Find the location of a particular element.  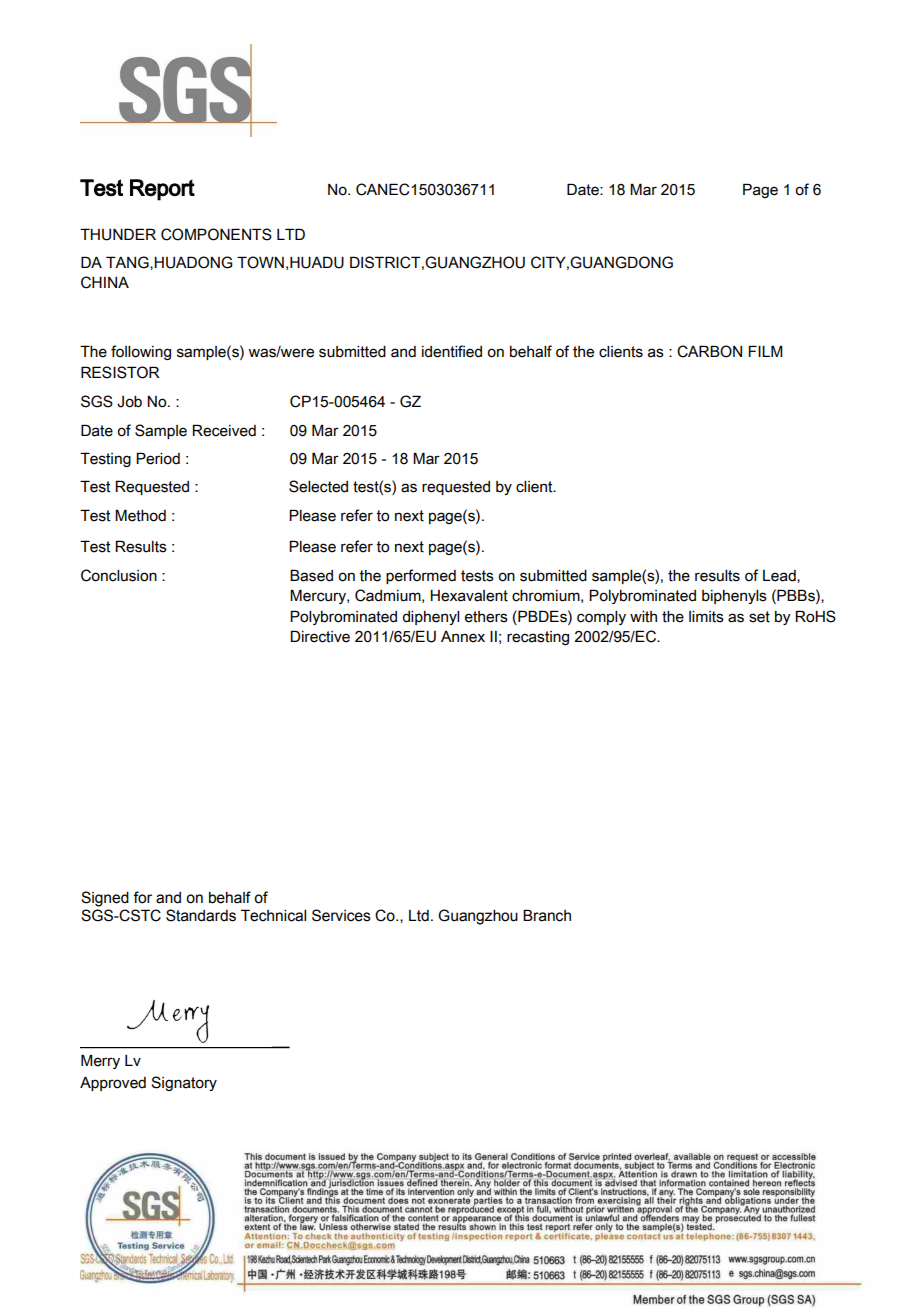

identified is located at coordinates (452, 351).
